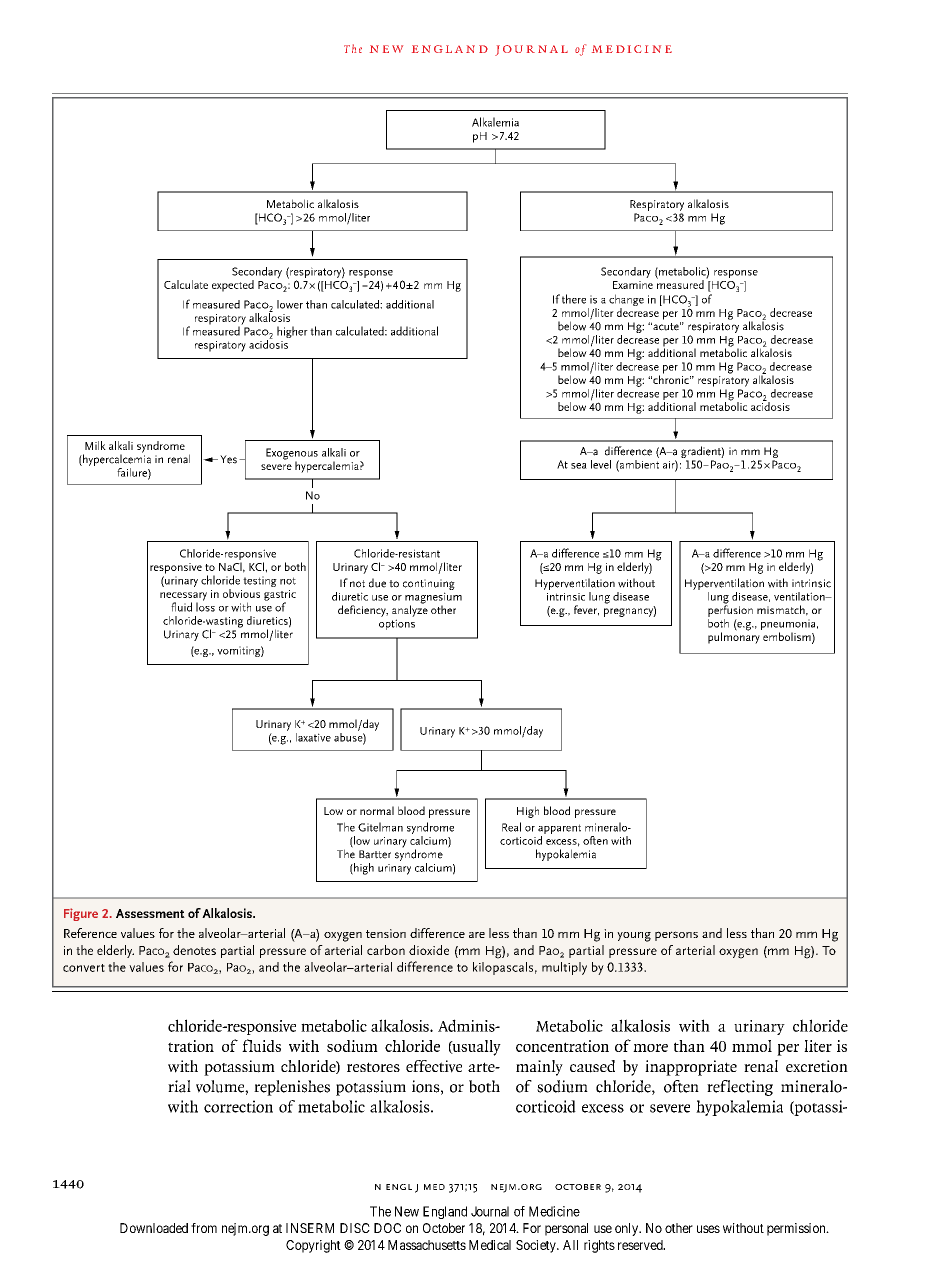  Describe the element at coordinates (626, 301) in the page. I see `change` at that location.
